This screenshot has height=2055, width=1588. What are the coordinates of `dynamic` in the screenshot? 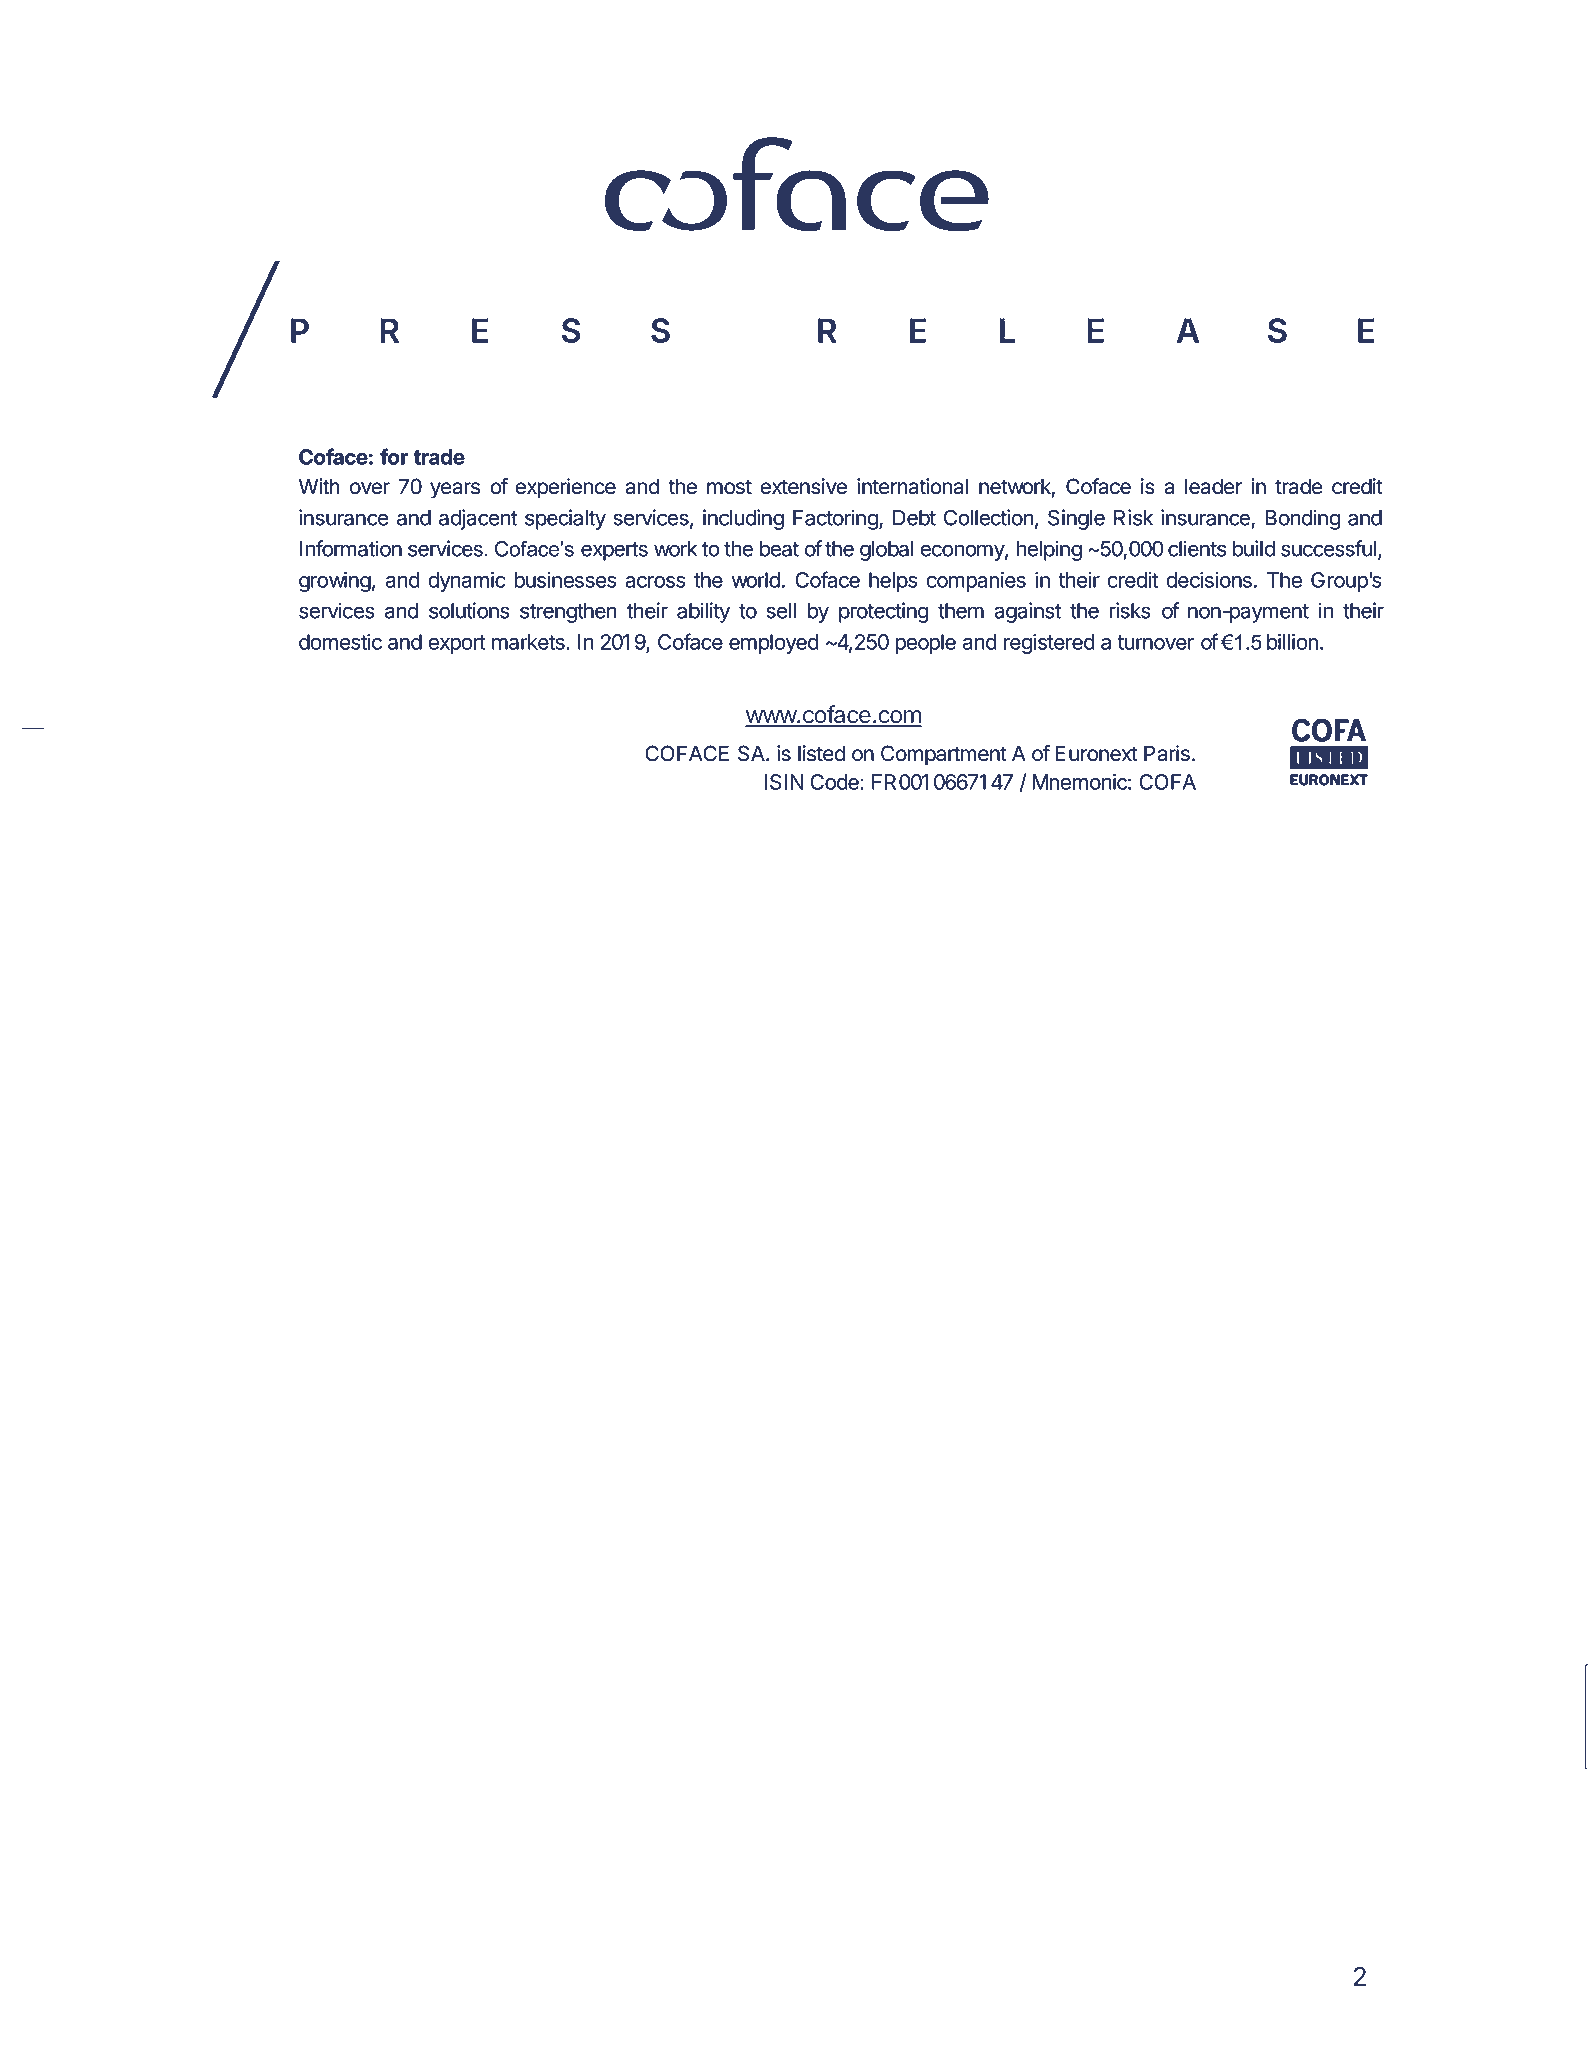 It's located at (467, 582).
